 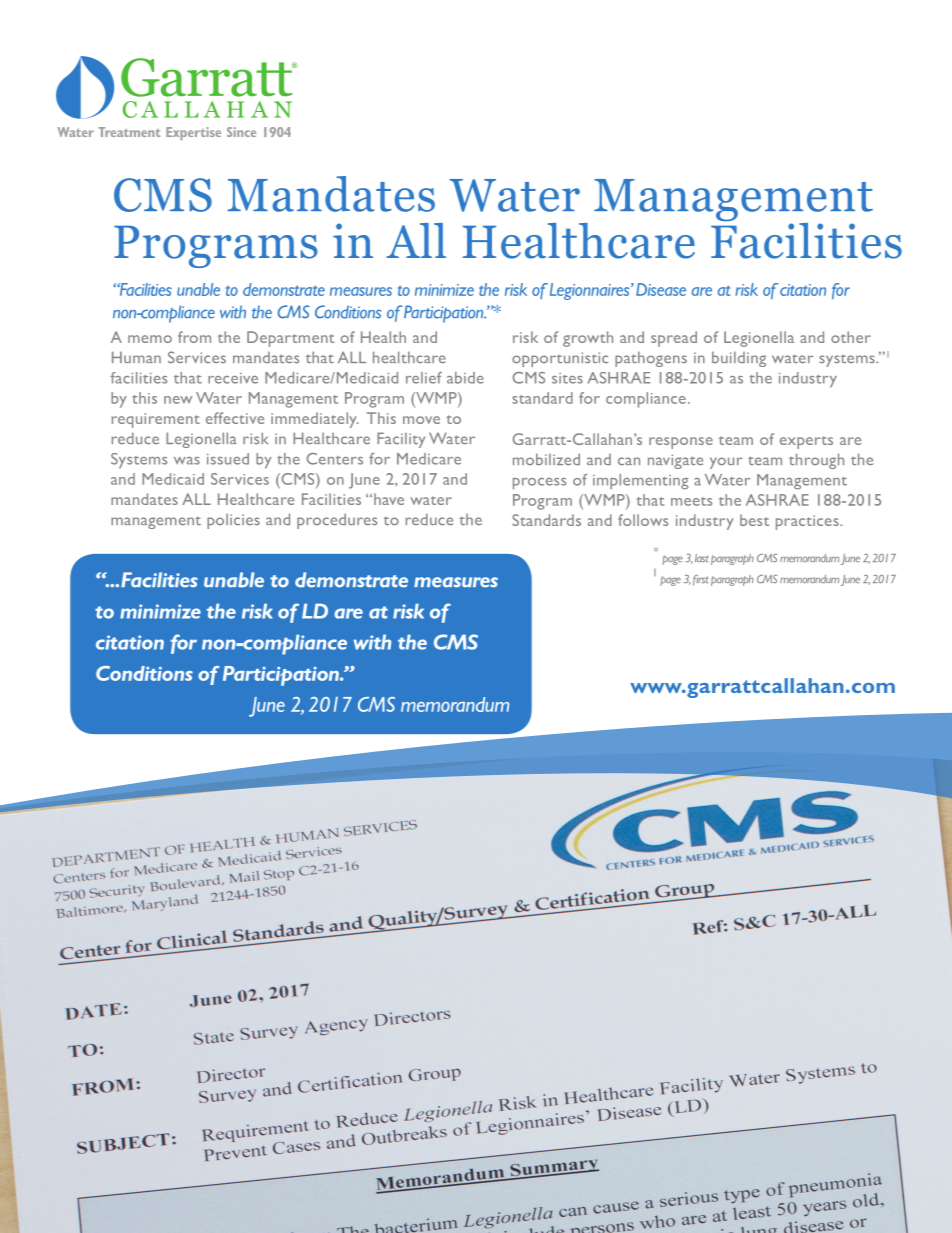 What do you see at coordinates (228, 459) in the document?
I see `issued` at bounding box center [228, 459].
